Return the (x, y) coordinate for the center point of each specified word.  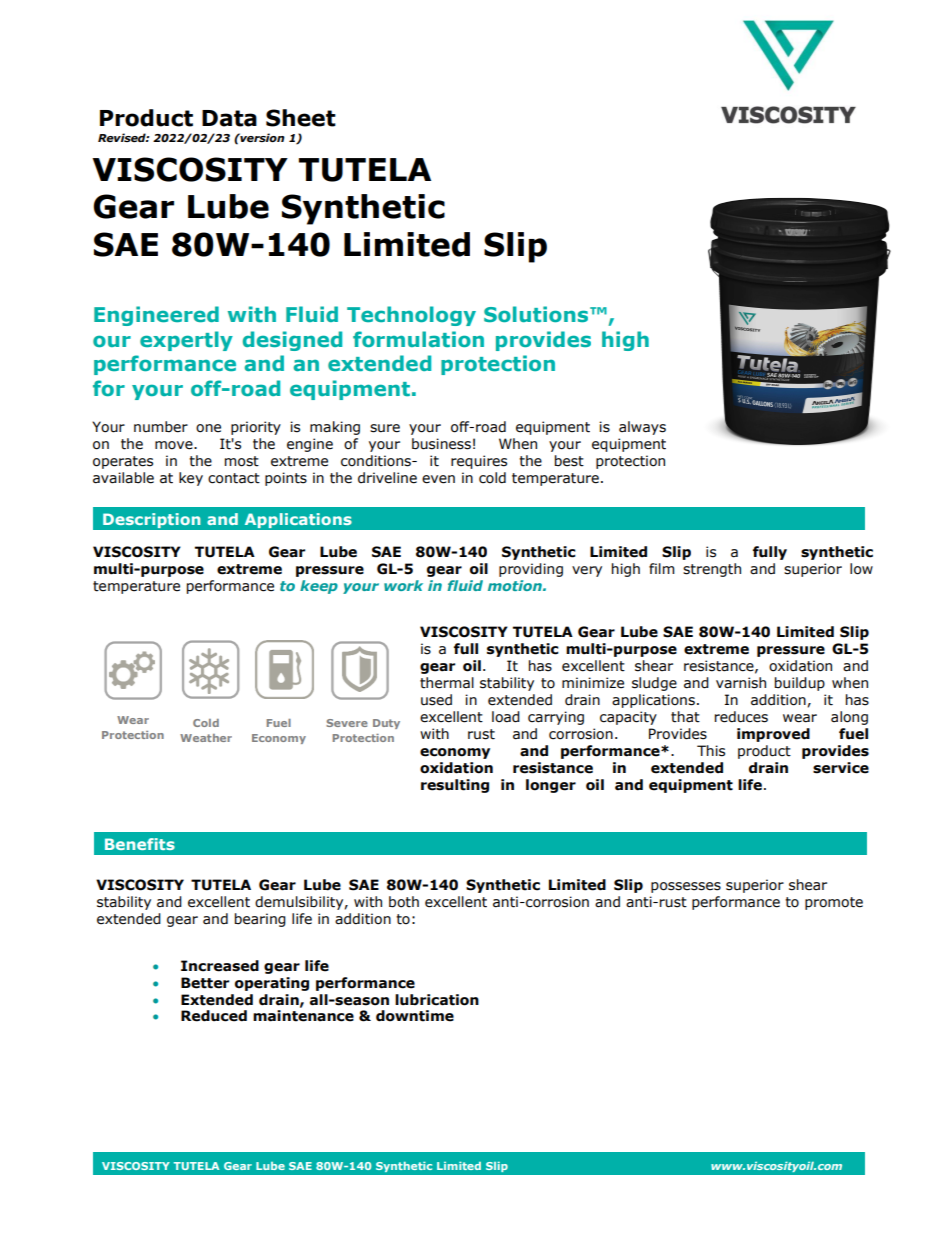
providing (531, 570)
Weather (206, 738)
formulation (418, 339)
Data (229, 118)
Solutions (537, 314)
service (841, 768)
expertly (186, 341)
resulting (455, 786)
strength (712, 570)
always (642, 428)
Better (205, 983)
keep (319, 587)
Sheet (301, 118)
